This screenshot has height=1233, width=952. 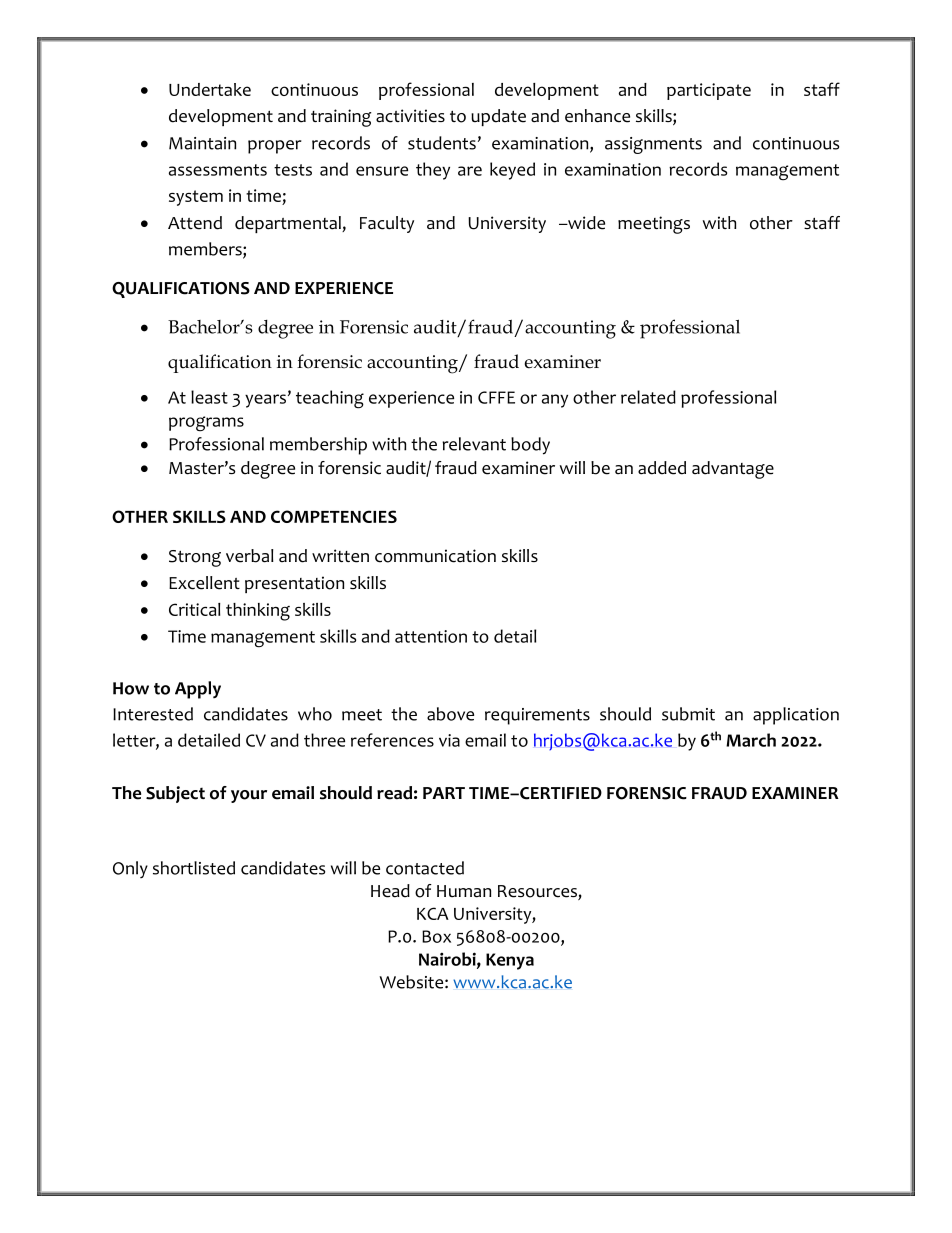 What do you see at coordinates (498, 117) in the screenshot?
I see `update` at bounding box center [498, 117].
